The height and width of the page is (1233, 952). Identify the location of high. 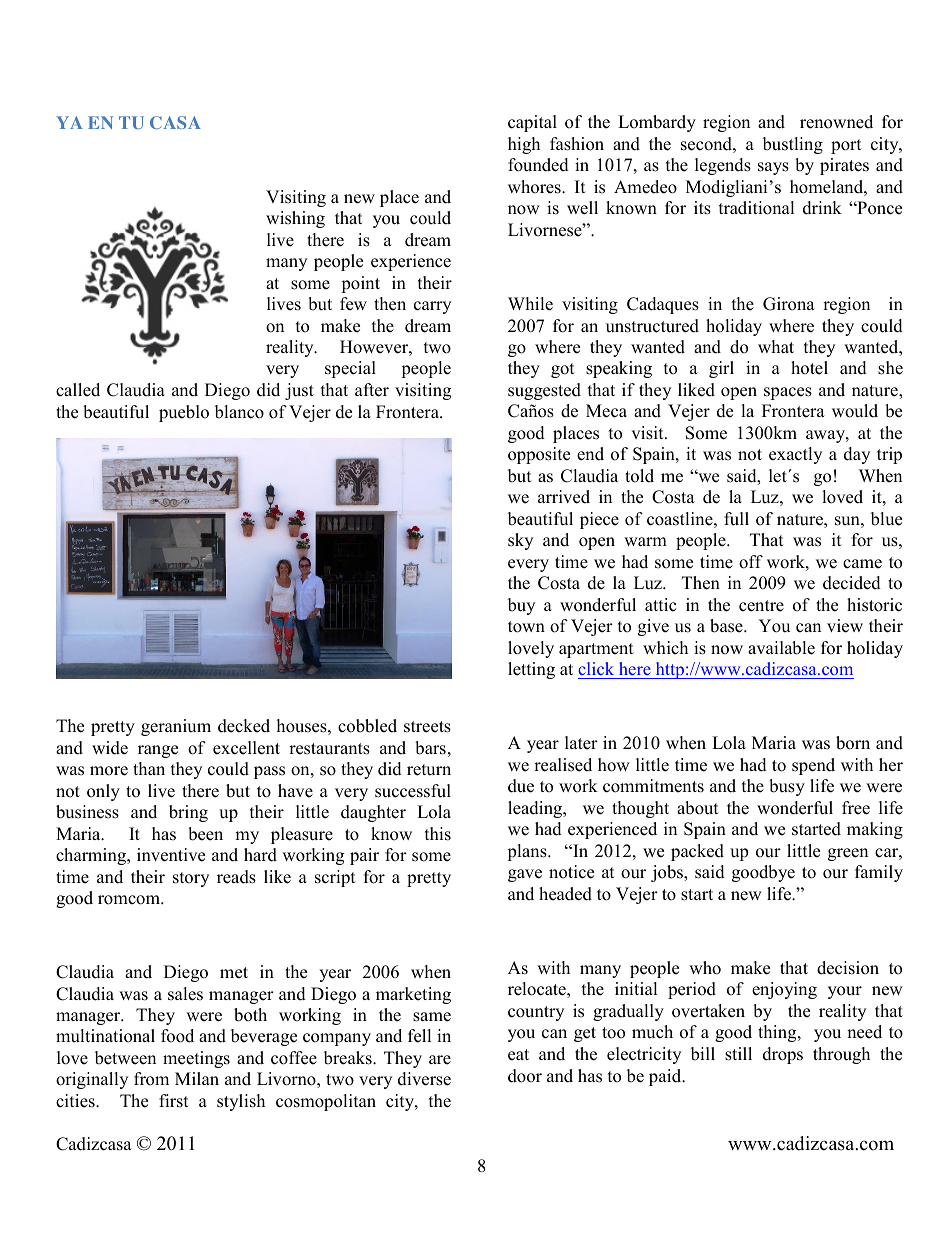
(524, 145).
